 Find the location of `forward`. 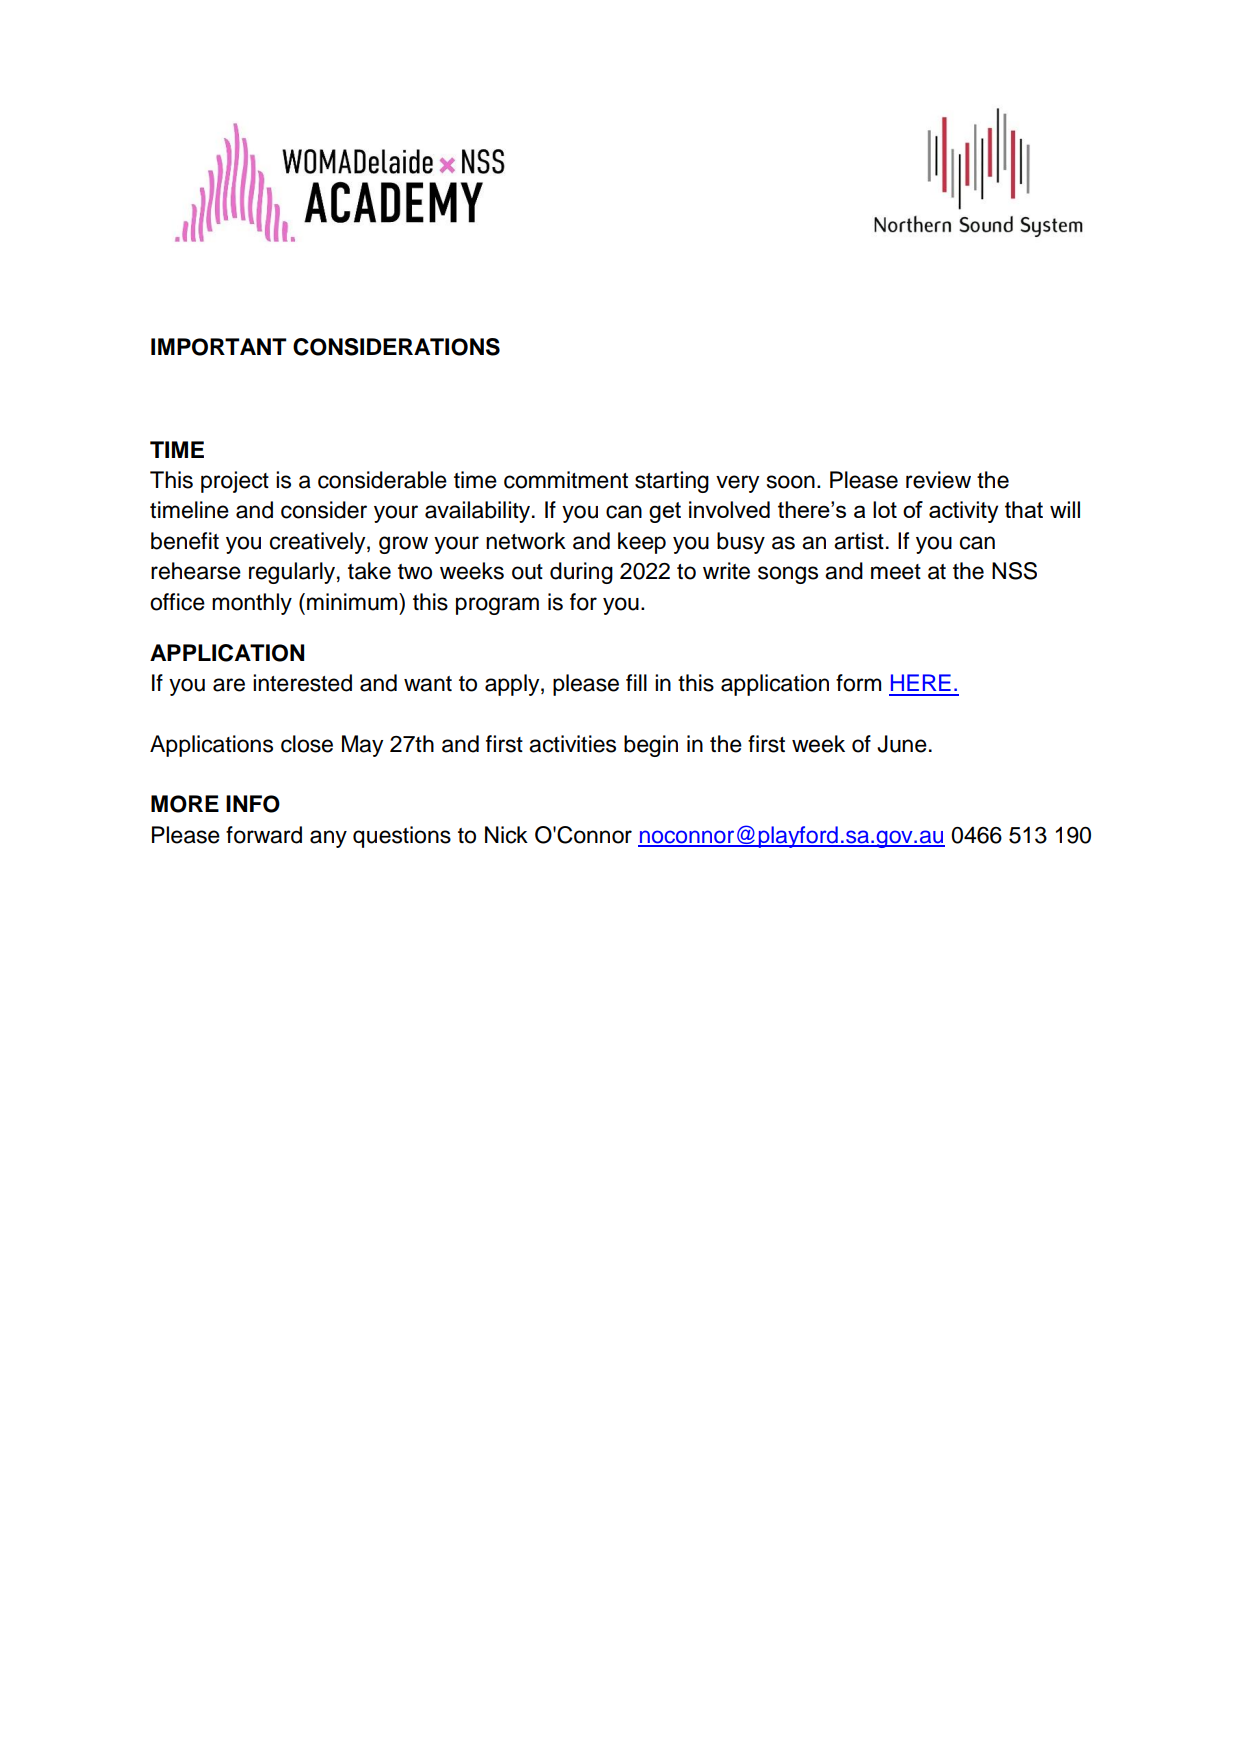

forward is located at coordinates (264, 835).
